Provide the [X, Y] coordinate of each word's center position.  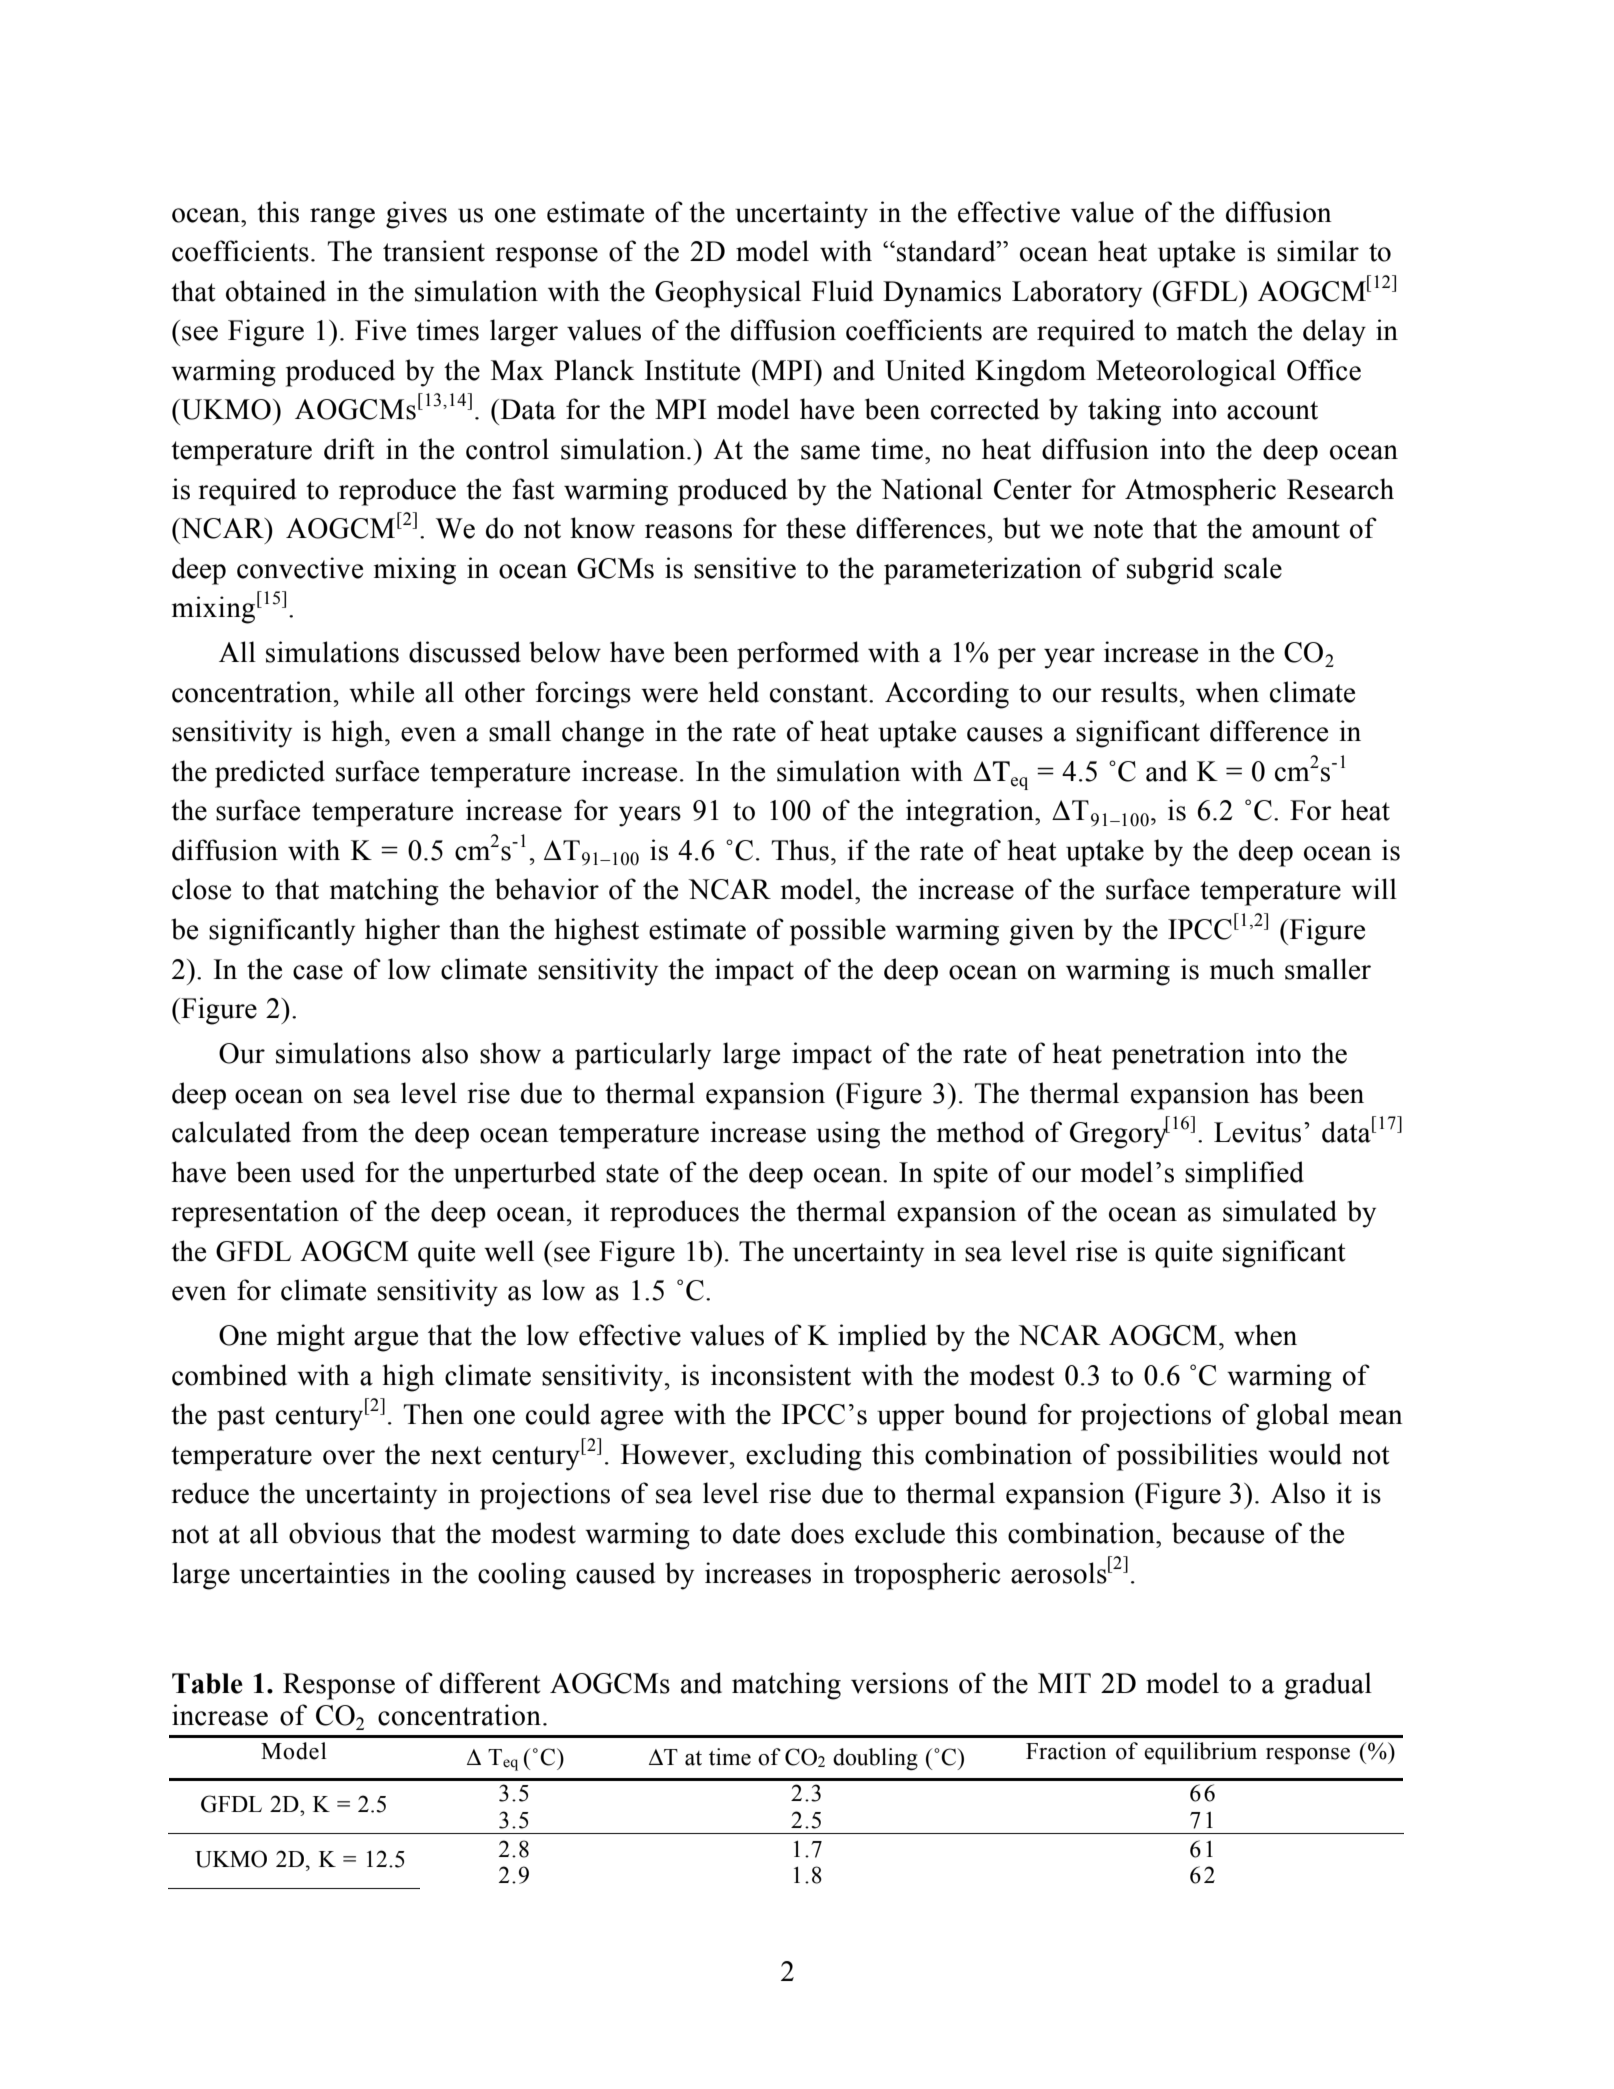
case [318, 972]
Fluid [842, 291]
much [1242, 969]
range [342, 218]
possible [838, 932]
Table [207, 1683]
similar [1318, 251]
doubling [875, 1759]
